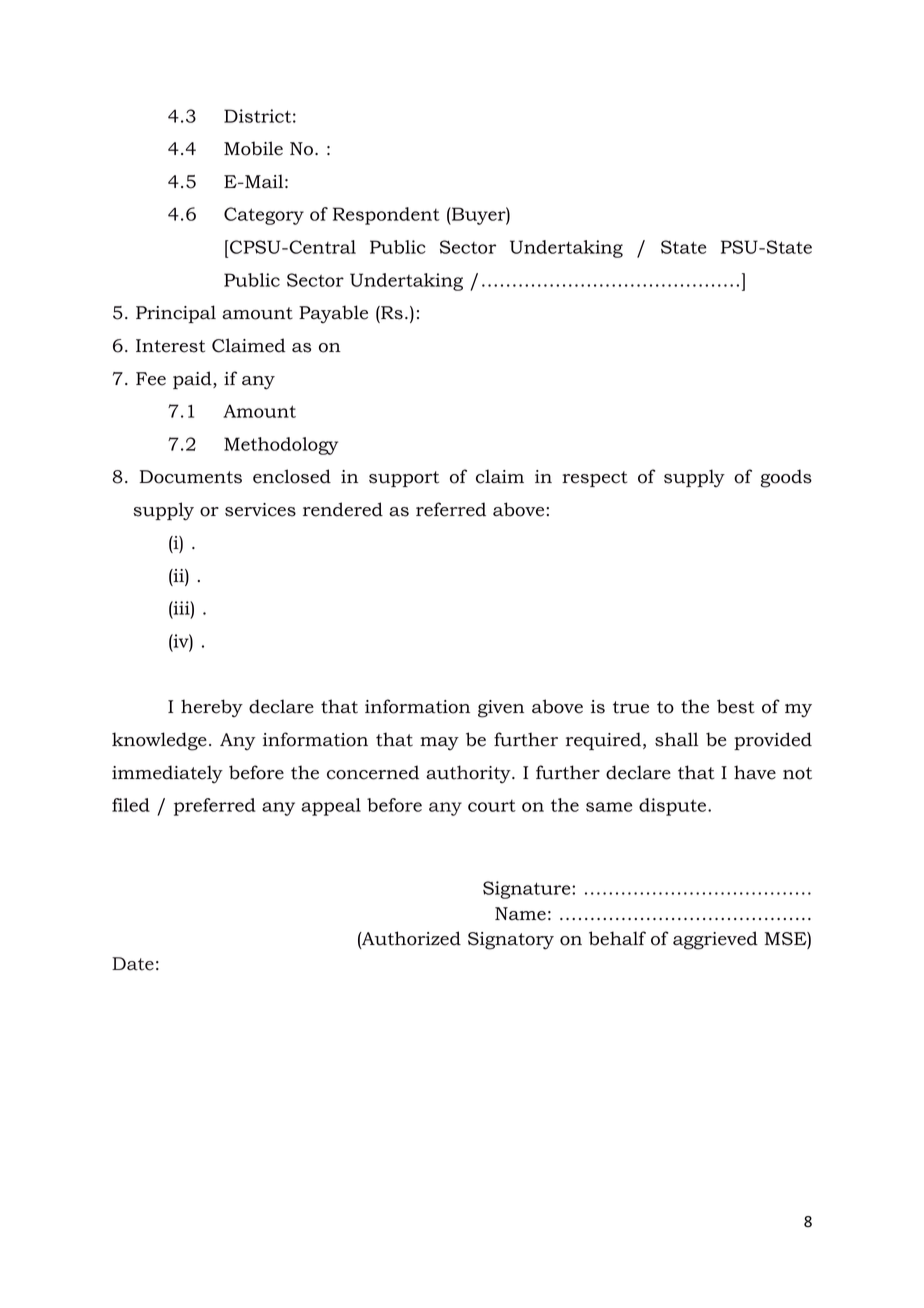  I want to click on goods, so click(786, 478).
